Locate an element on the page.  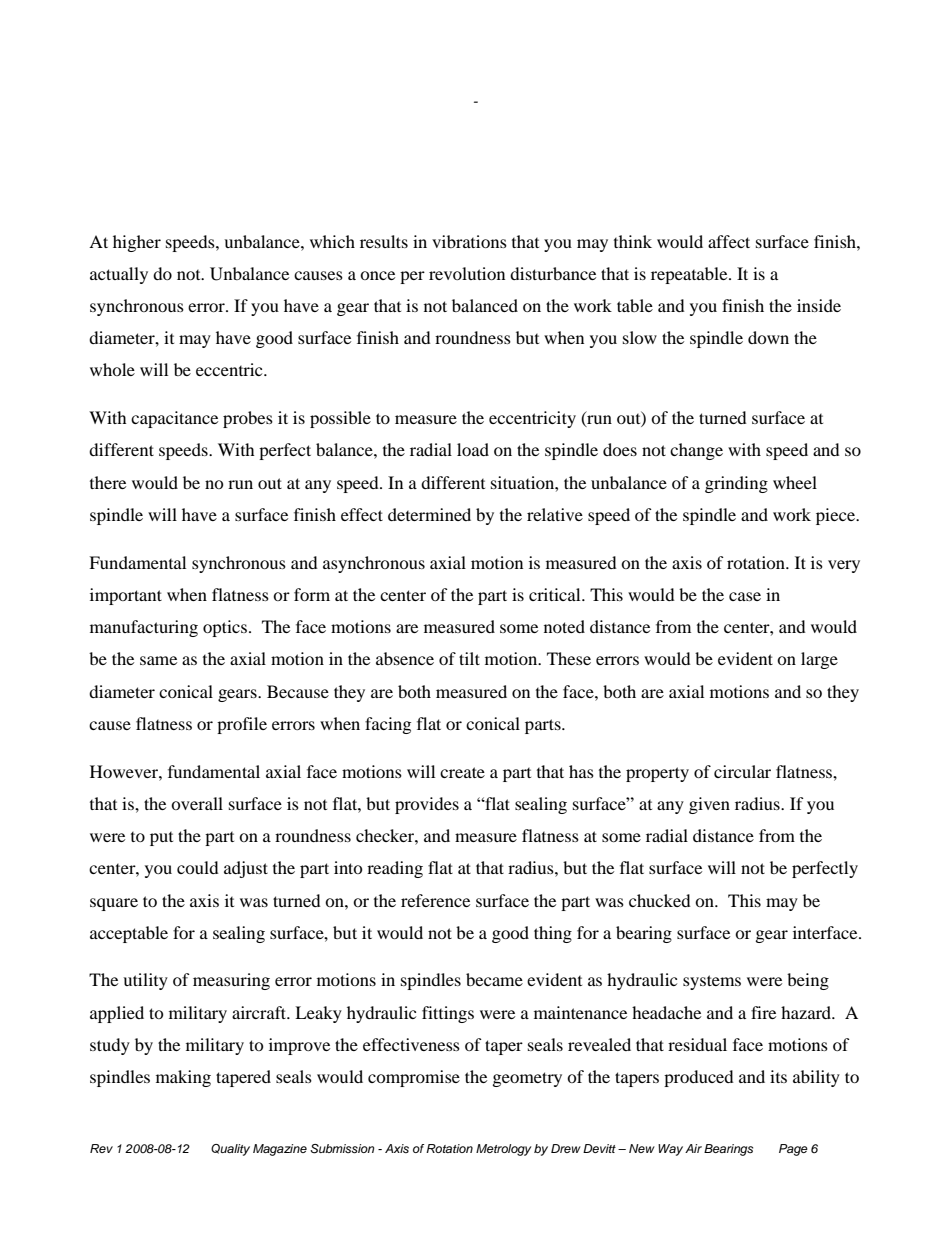
Metrology is located at coordinates (504, 1150).
